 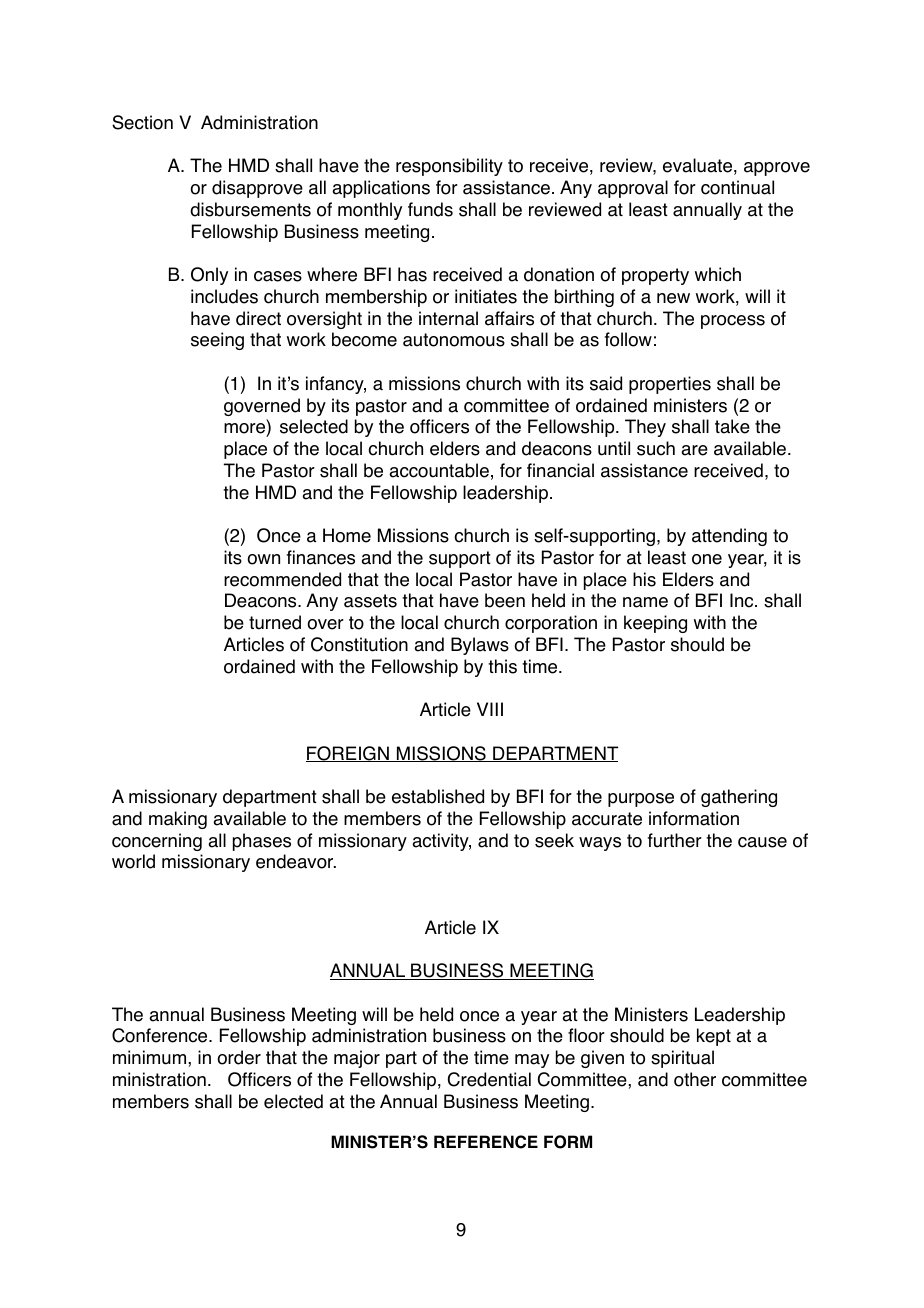 What do you see at coordinates (438, 796) in the document?
I see `established` at bounding box center [438, 796].
